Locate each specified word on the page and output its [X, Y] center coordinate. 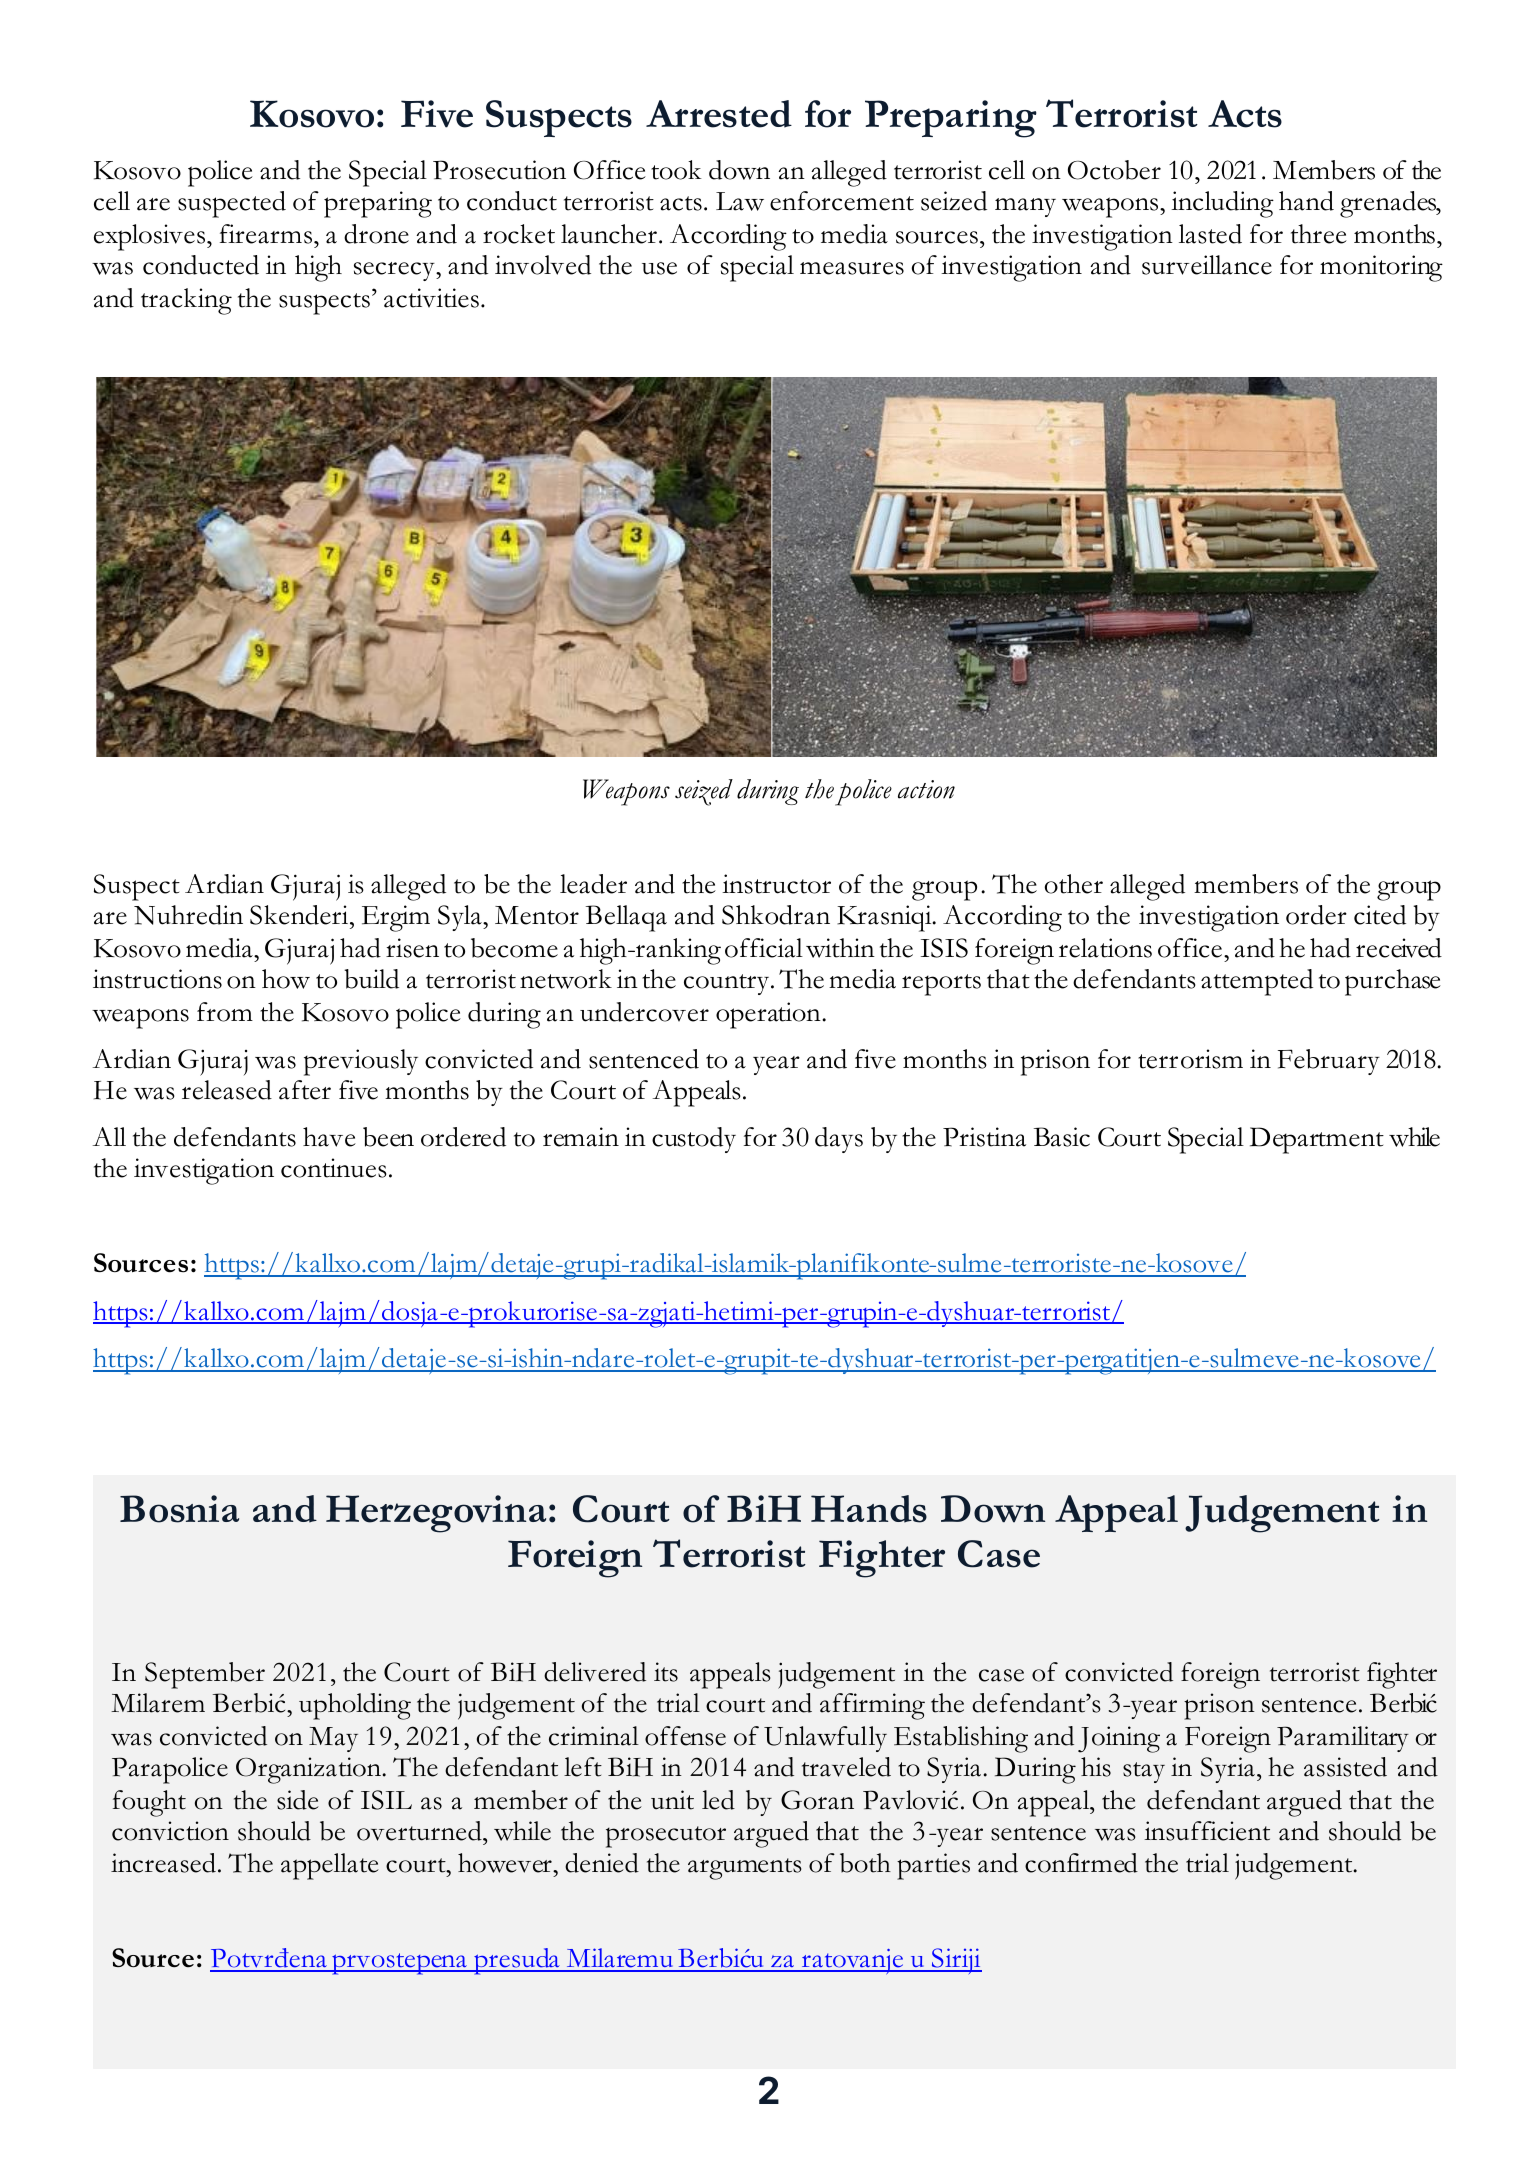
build [371, 979]
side [298, 1800]
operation [769, 1015]
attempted [1257, 982]
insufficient [1207, 1831]
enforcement [842, 201]
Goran [817, 1800]
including [1222, 204]
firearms [267, 234]
